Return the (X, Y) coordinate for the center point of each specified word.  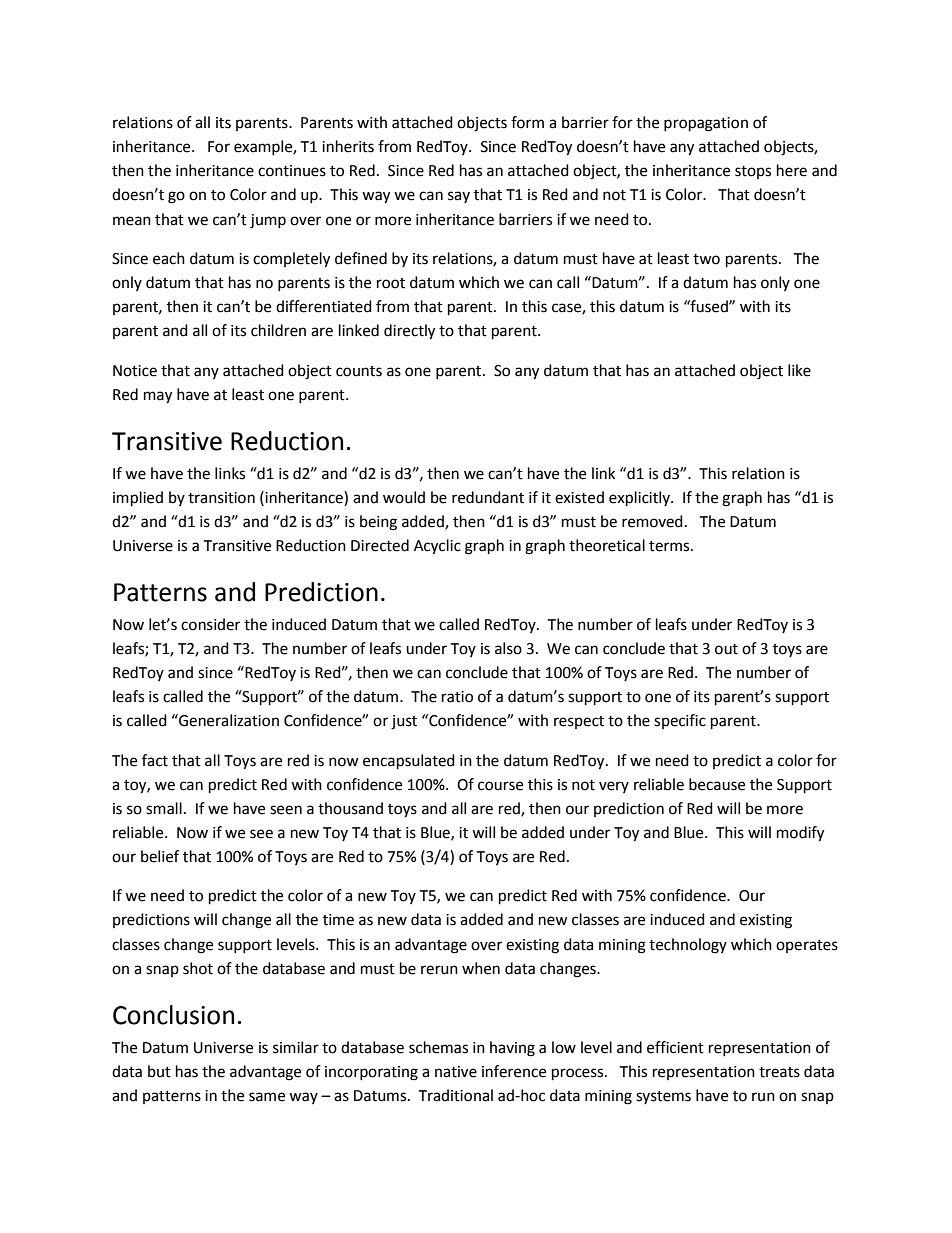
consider (210, 624)
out (726, 649)
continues (292, 171)
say (459, 197)
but (159, 1071)
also (508, 648)
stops (753, 172)
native (456, 1072)
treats (779, 1072)
